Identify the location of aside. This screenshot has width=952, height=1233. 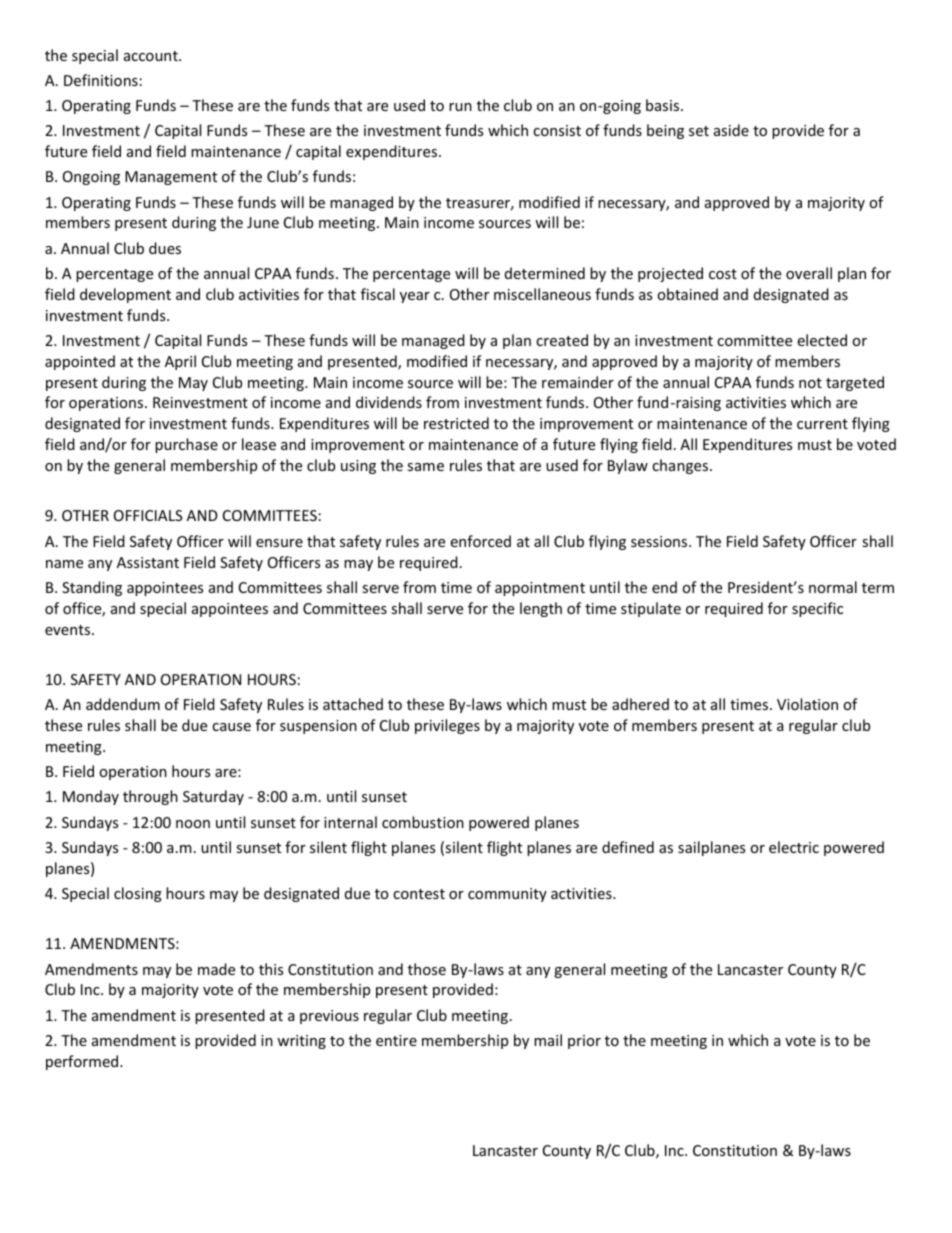
(731, 130).
